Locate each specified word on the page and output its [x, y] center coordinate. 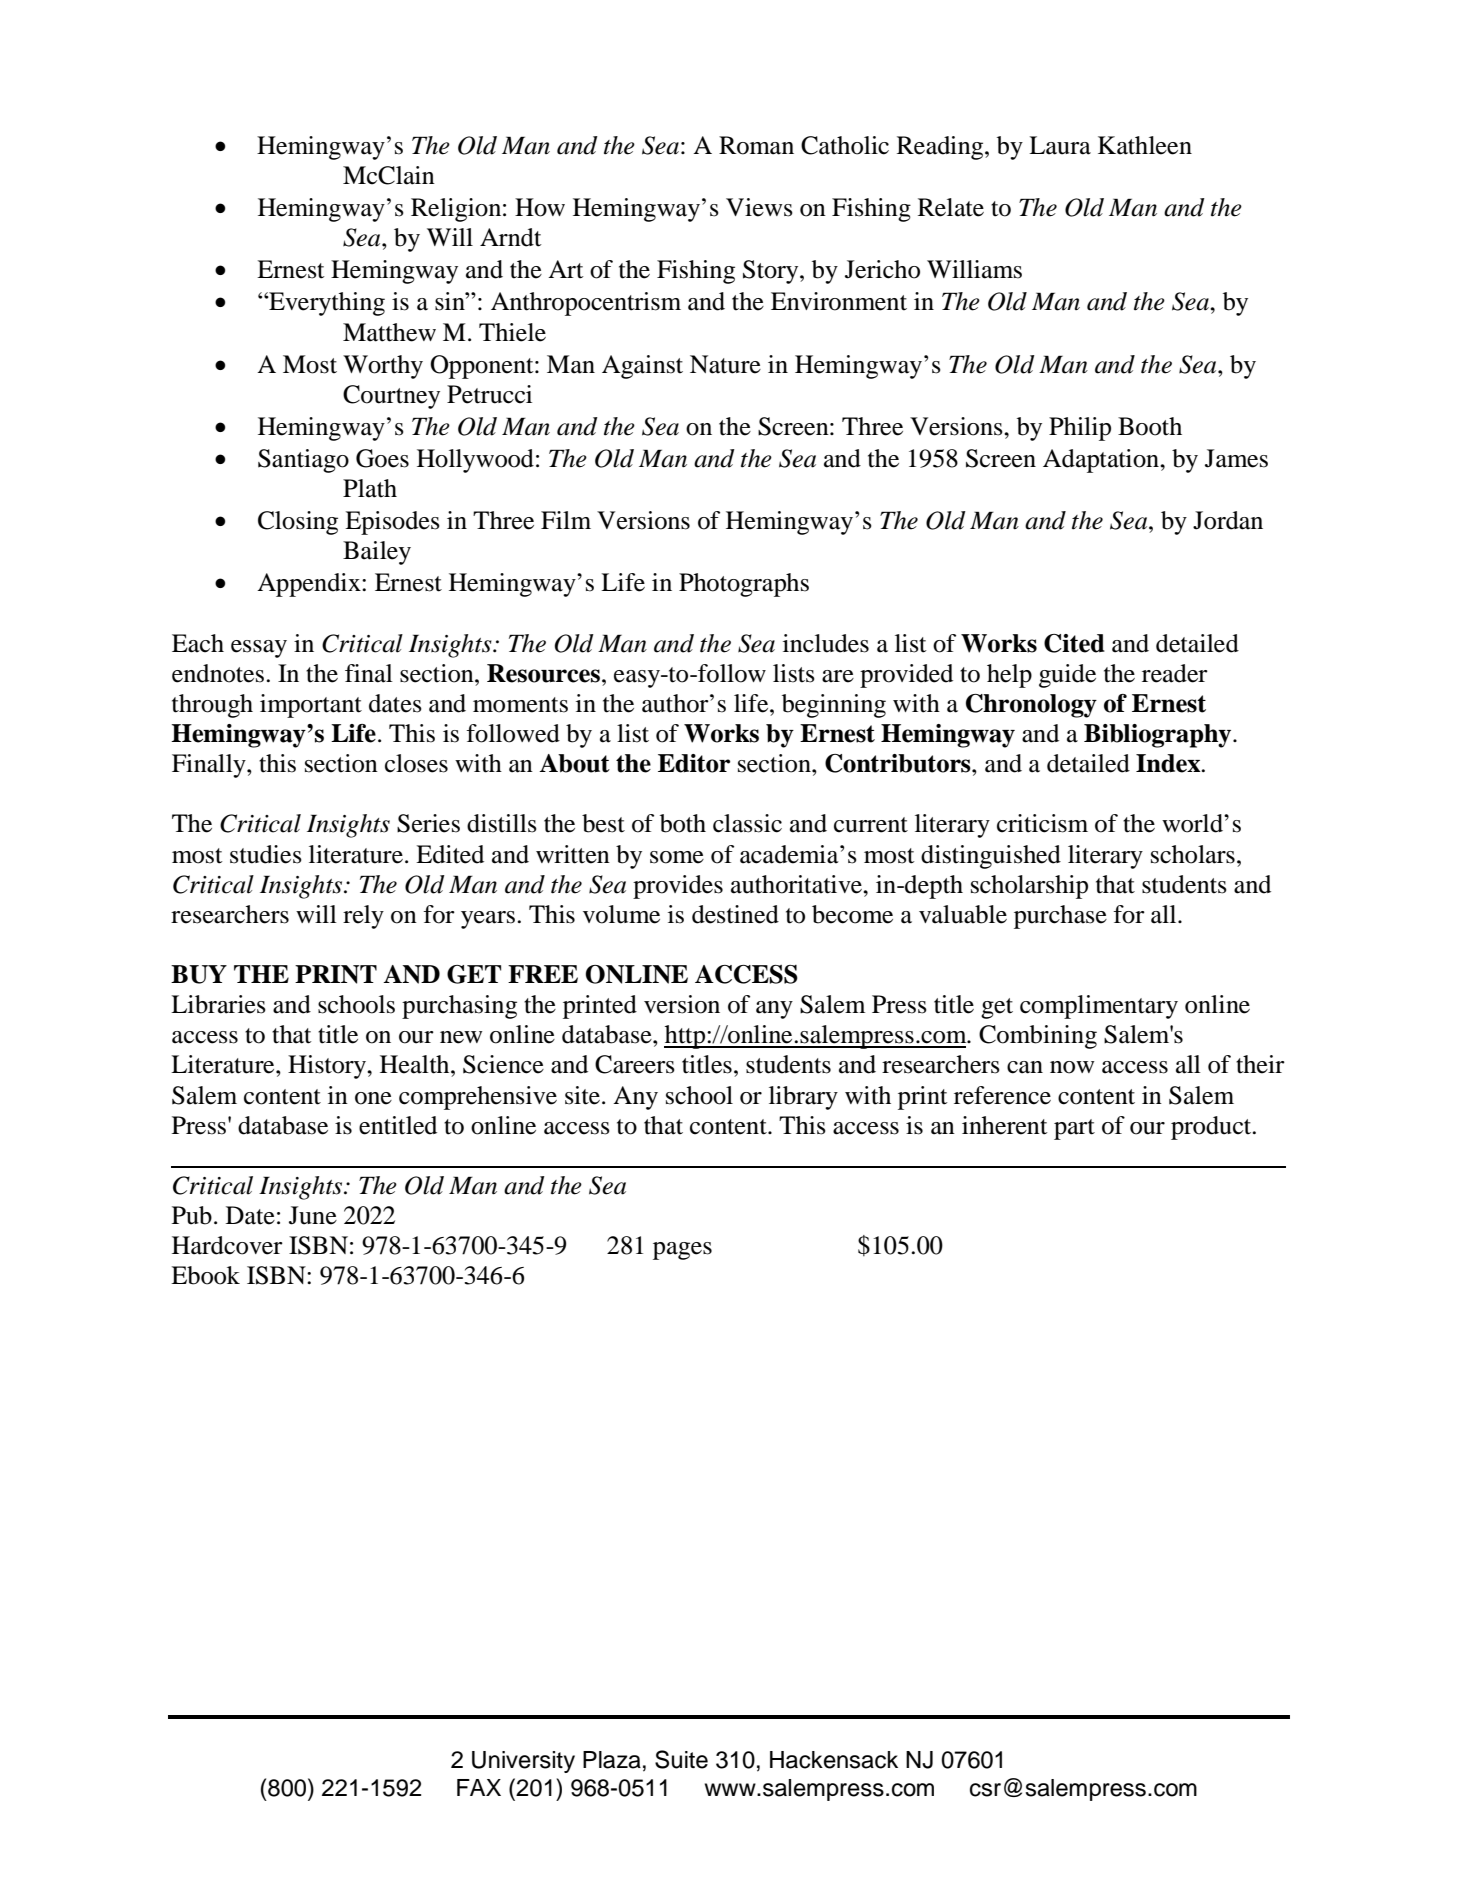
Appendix [310, 585]
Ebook [205, 1275]
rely [363, 917]
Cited [1074, 643]
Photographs [744, 585]
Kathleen [1145, 145]
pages [682, 1251]
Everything [326, 304]
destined [735, 914]
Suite [681, 1759]
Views [759, 207]
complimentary [1099, 1007]
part [1074, 1129]
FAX [479, 1787]
